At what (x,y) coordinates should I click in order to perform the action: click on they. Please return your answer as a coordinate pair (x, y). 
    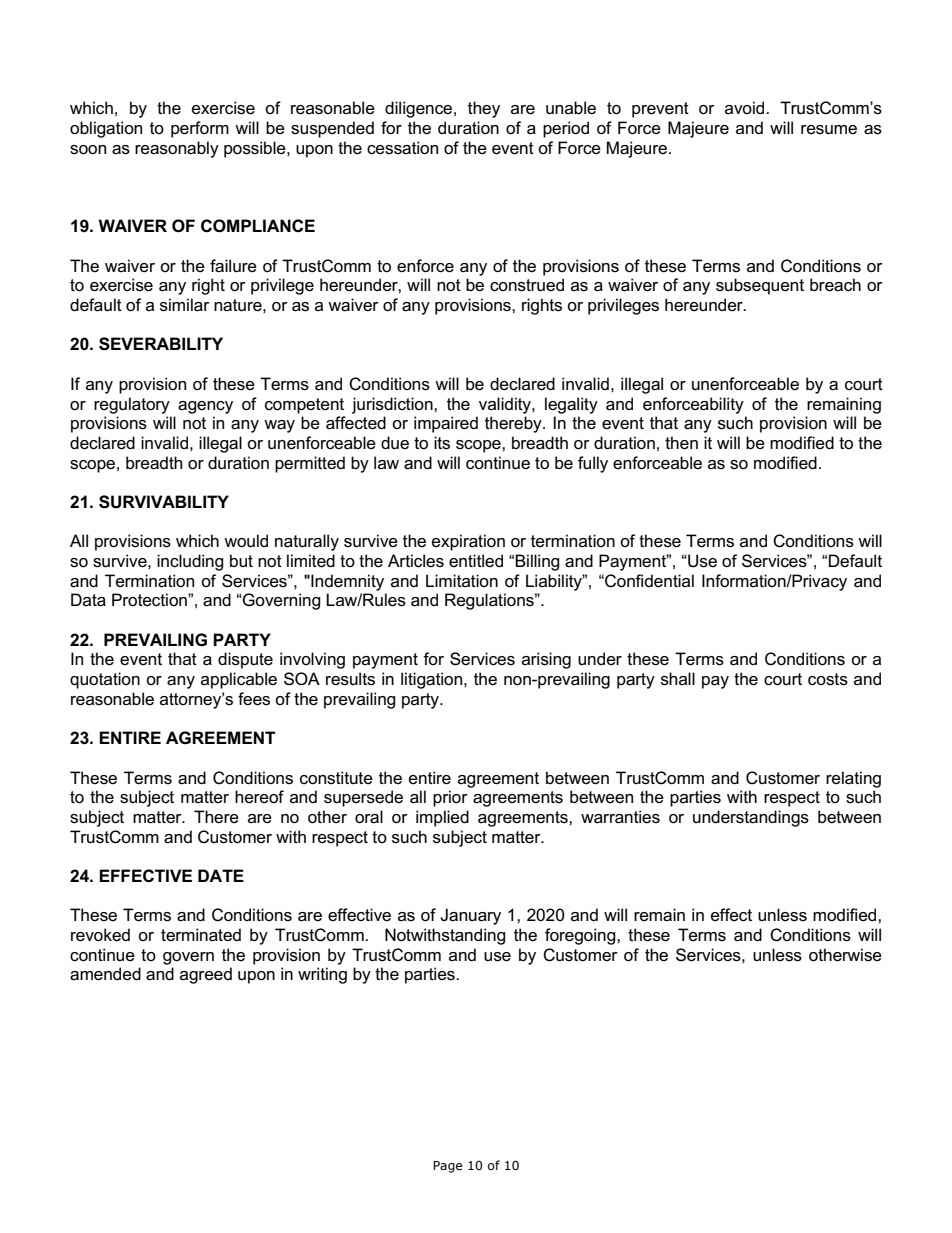
    Looking at the image, I should click on (484, 109).
